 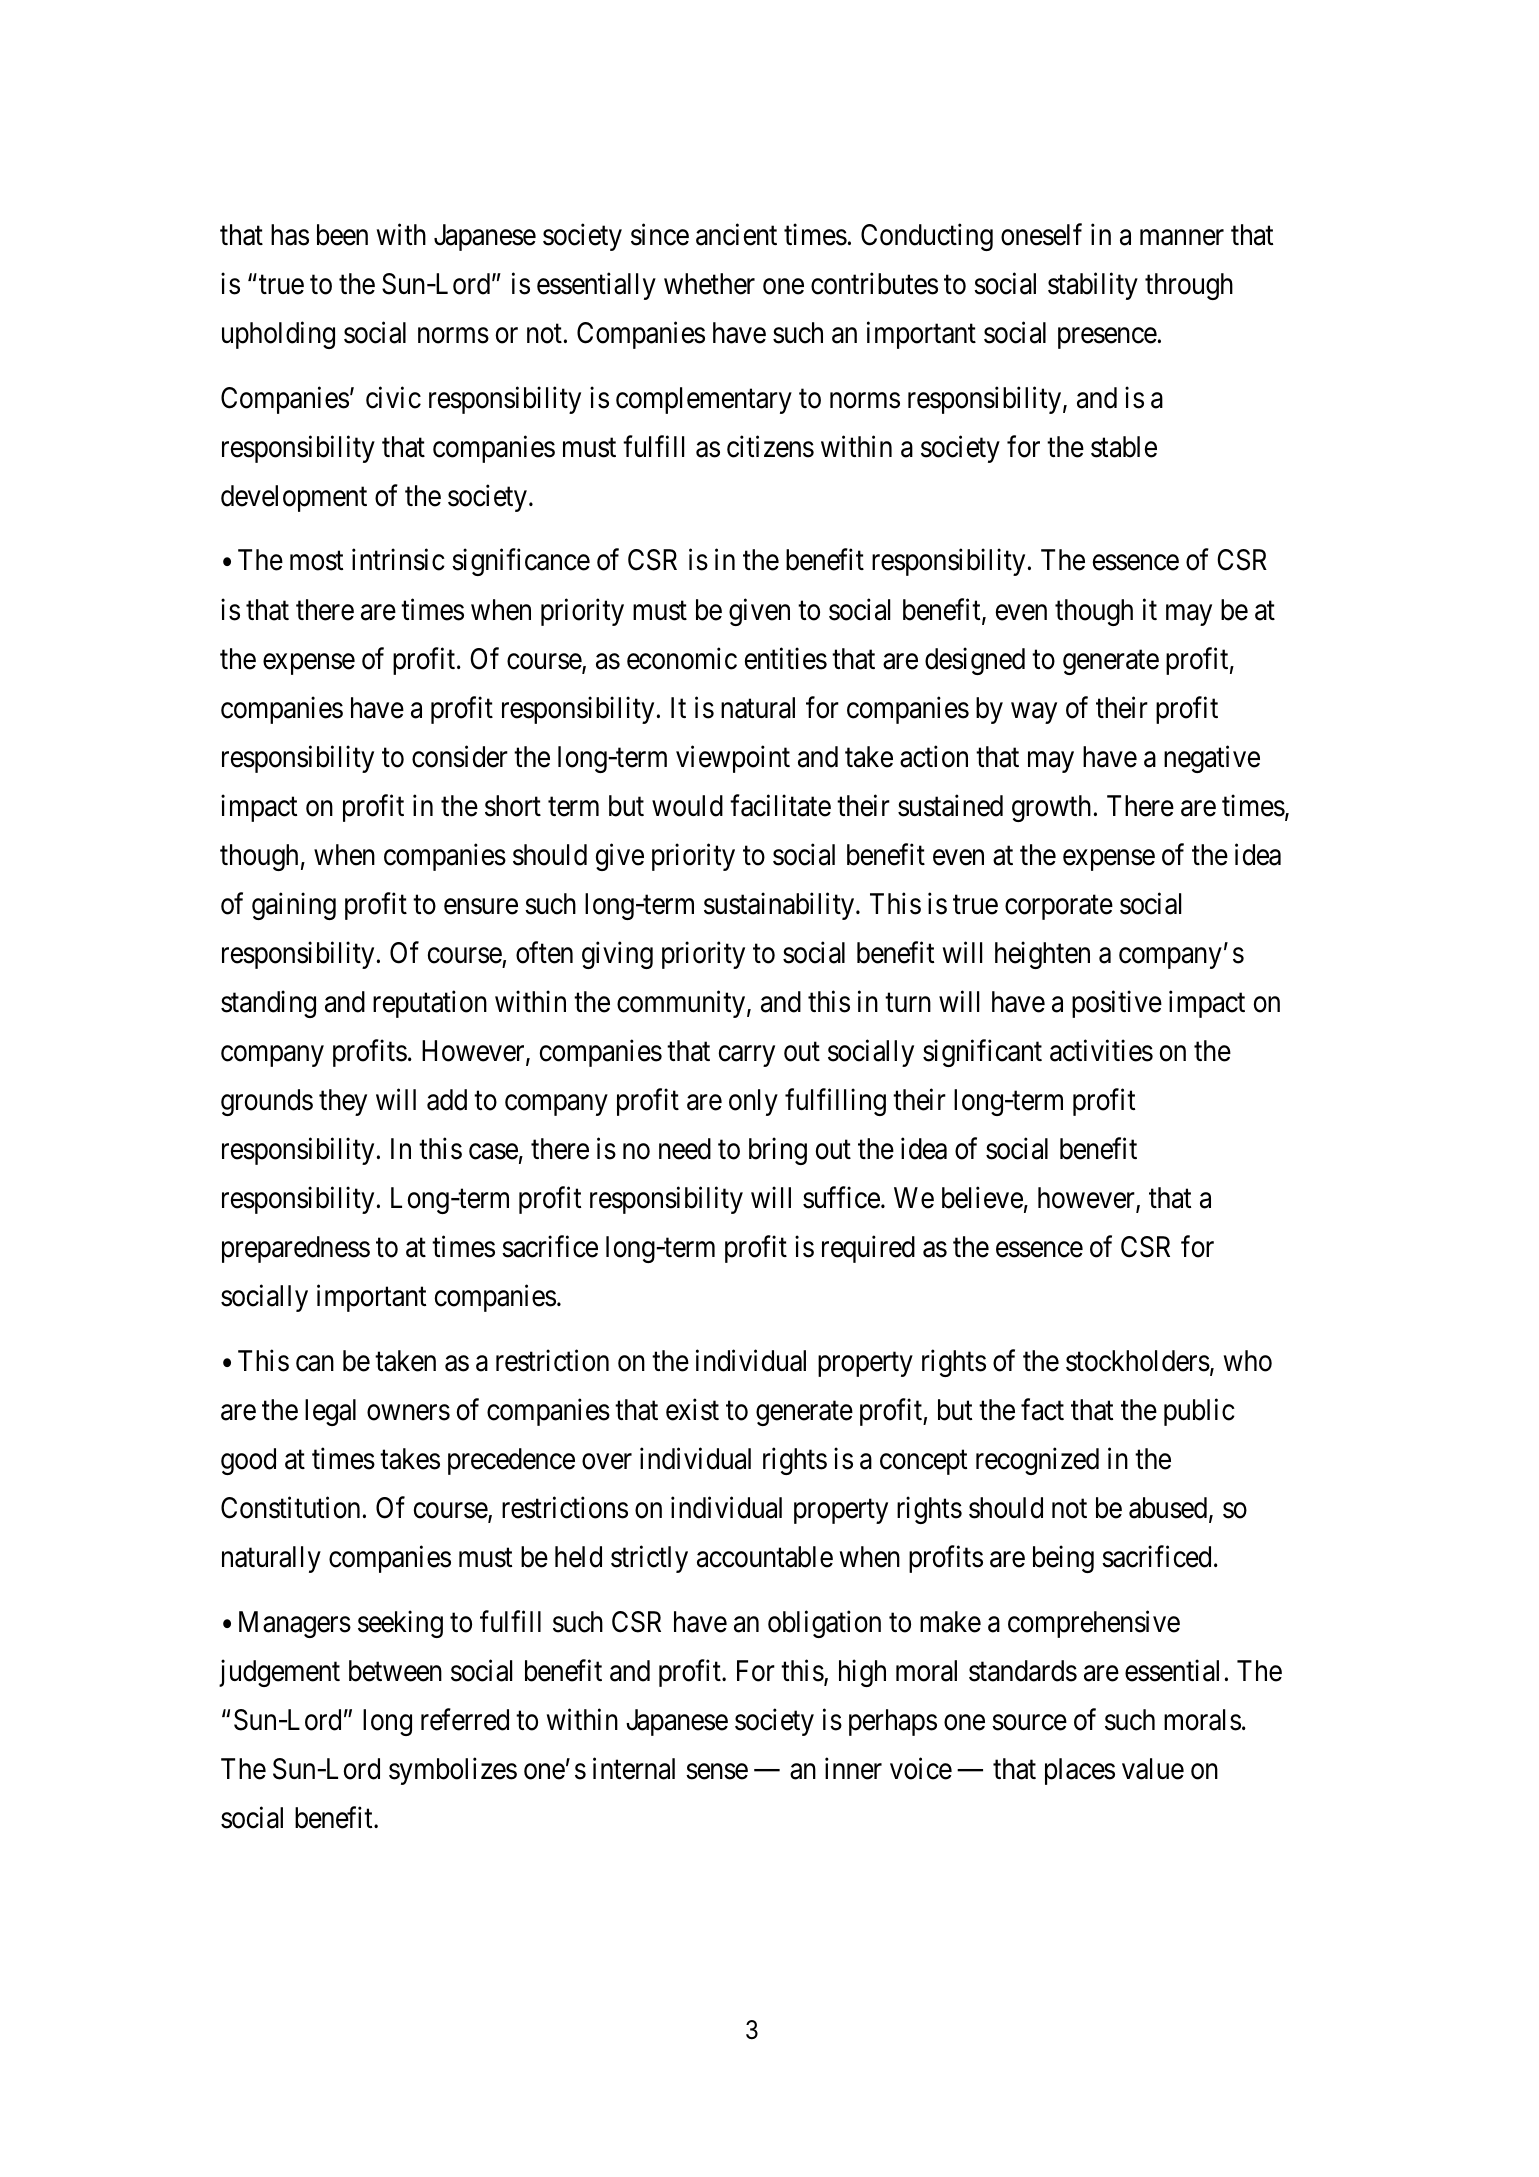 What do you see at coordinates (786, 658) in the screenshot?
I see `entities` at bounding box center [786, 658].
